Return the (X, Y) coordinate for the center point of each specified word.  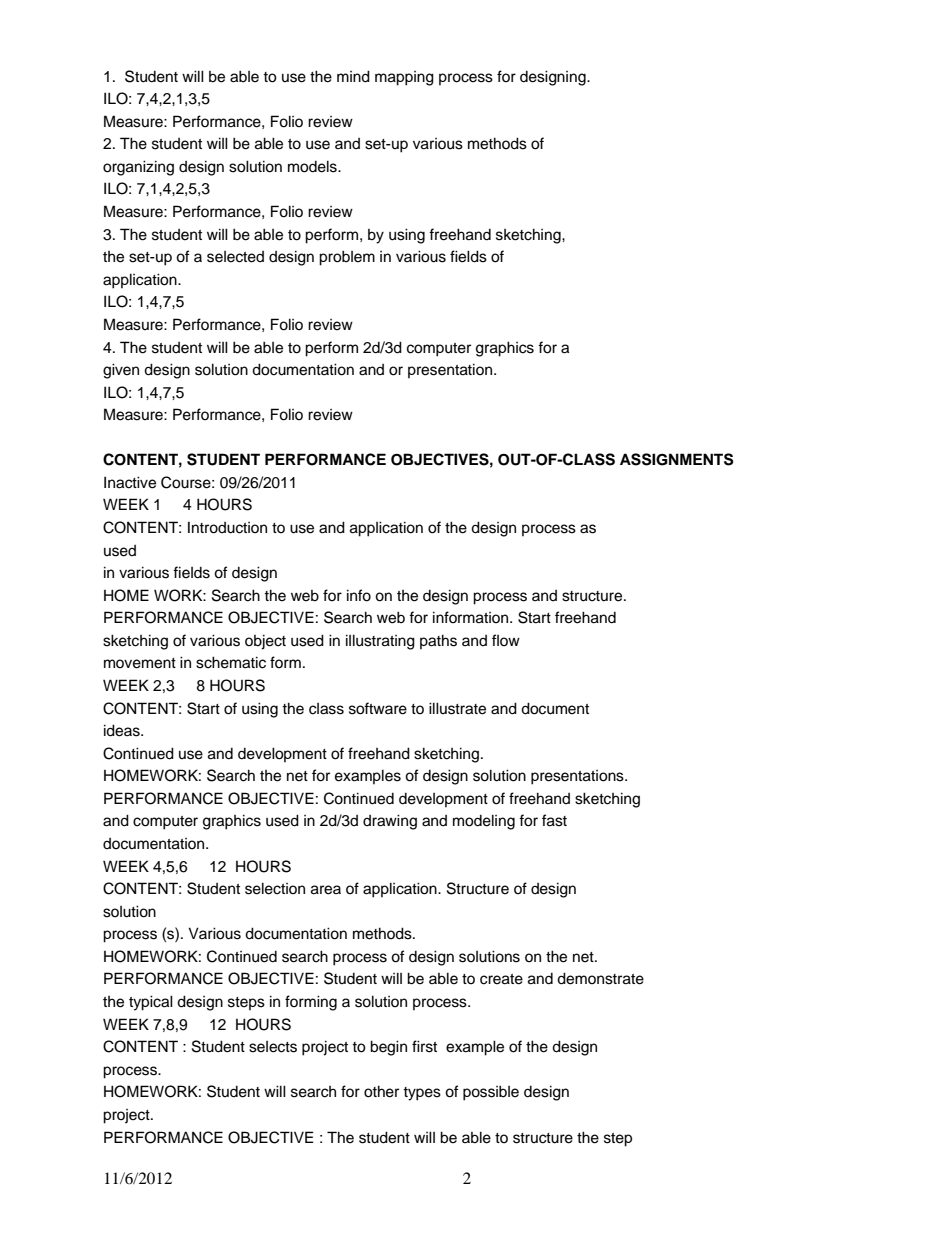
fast (554, 820)
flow (506, 640)
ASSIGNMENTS (677, 459)
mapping (404, 78)
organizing (138, 168)
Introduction (227, 528)
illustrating (380, 642)
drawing (390, 822)
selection (275, 888)
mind (353, 76)
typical (151, 1003)
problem (347, 258)
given (121, 371)
